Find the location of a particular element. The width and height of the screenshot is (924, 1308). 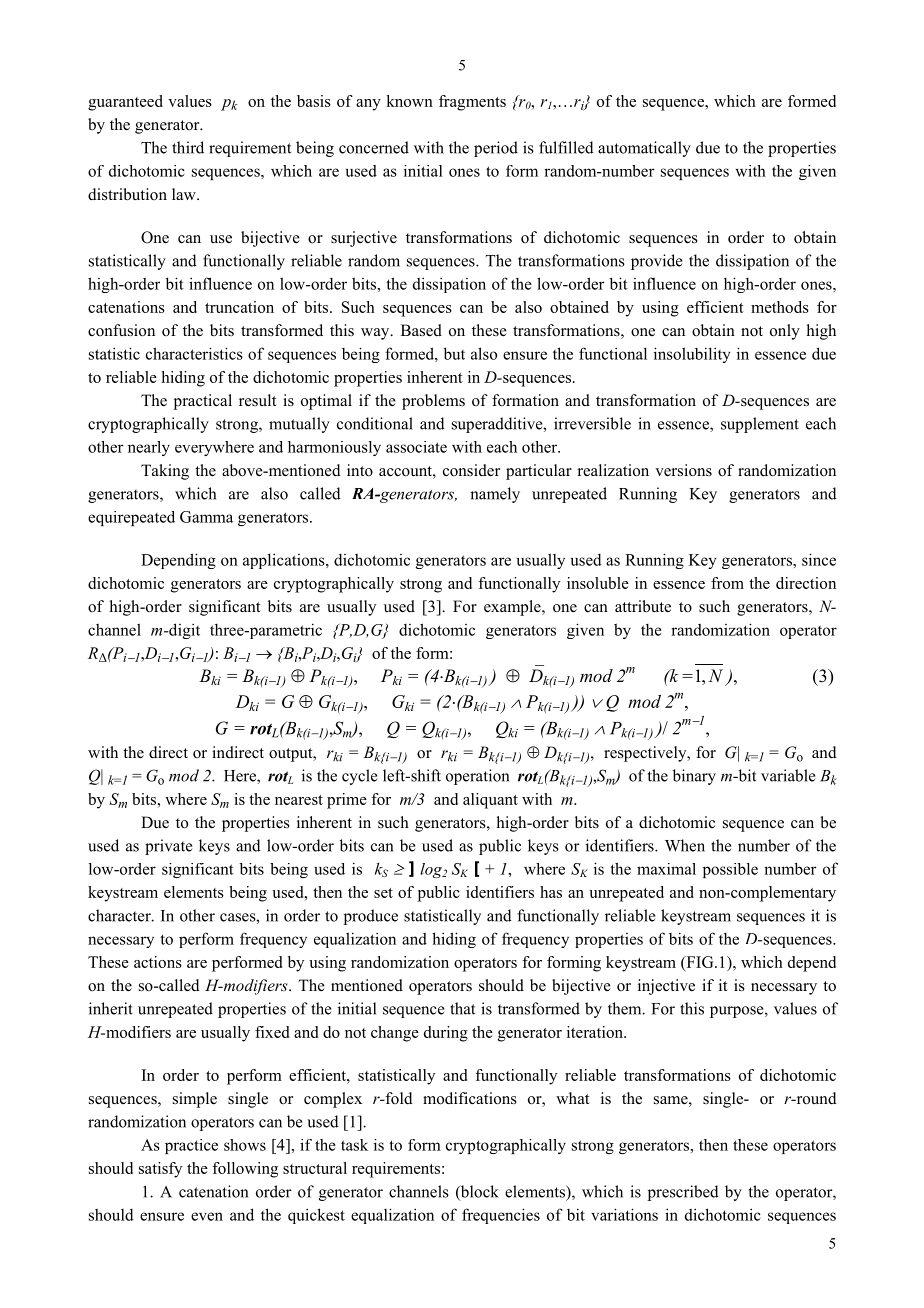

satisfy is located at coordinates (160, 1170).
